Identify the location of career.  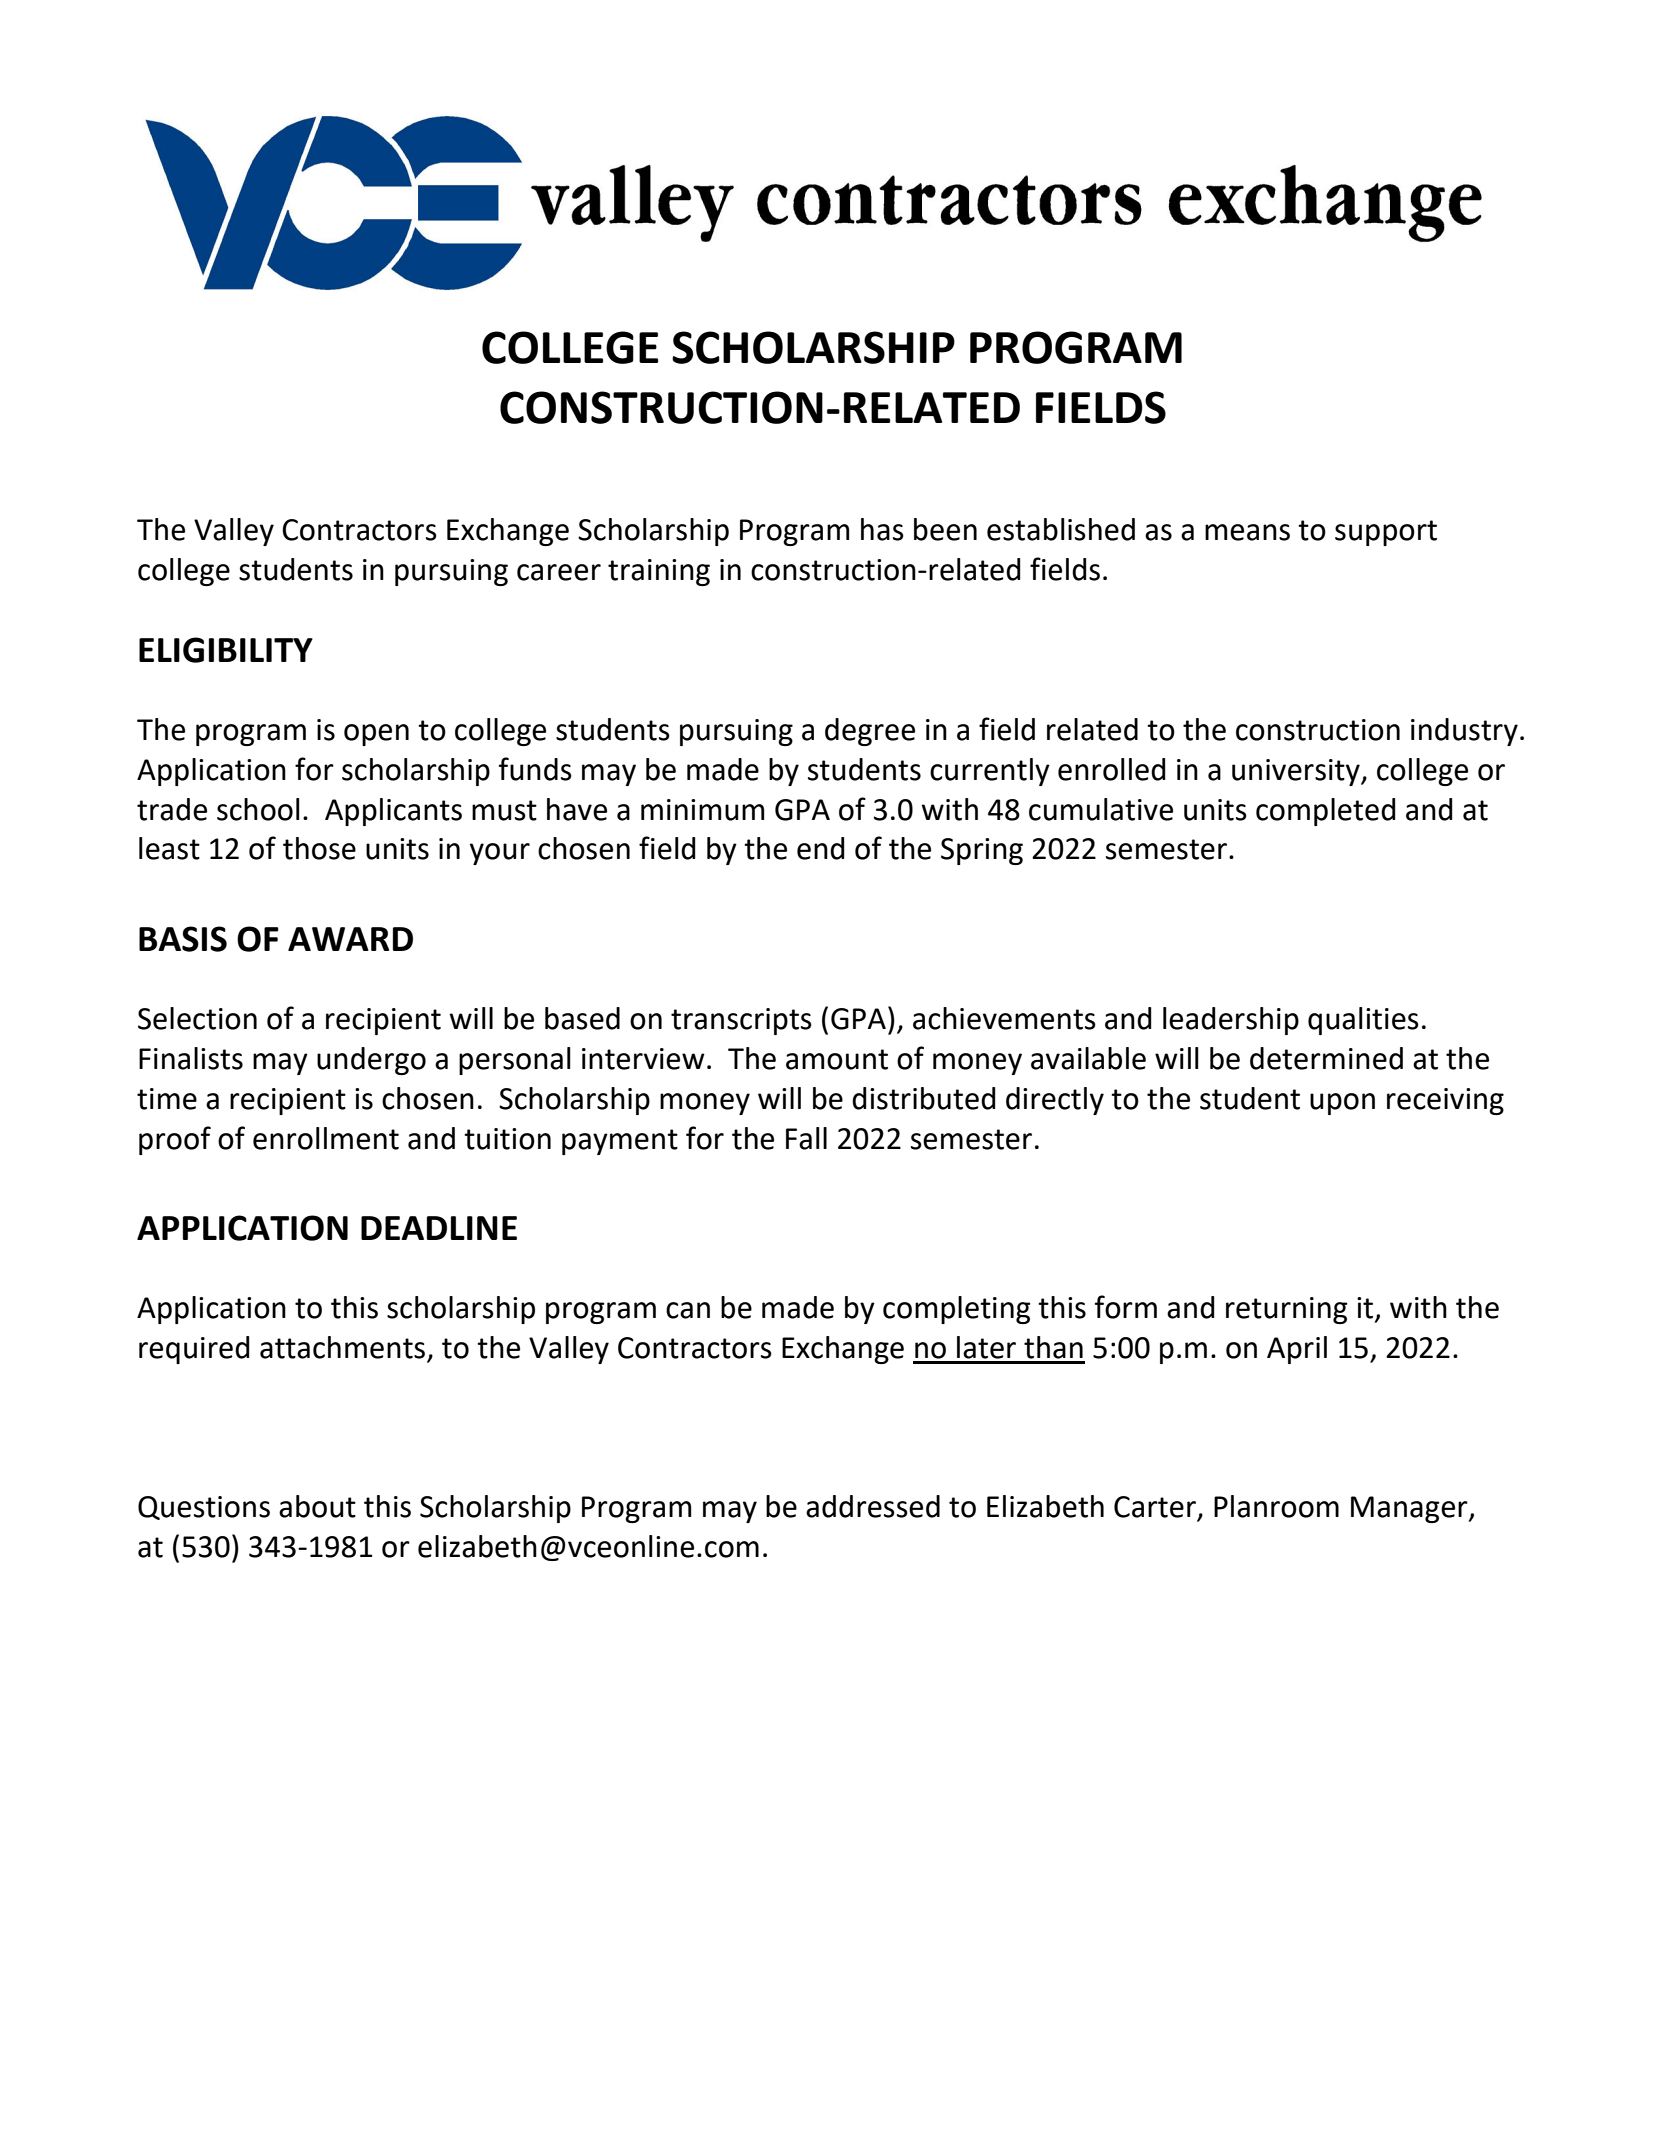
(559, 572).
